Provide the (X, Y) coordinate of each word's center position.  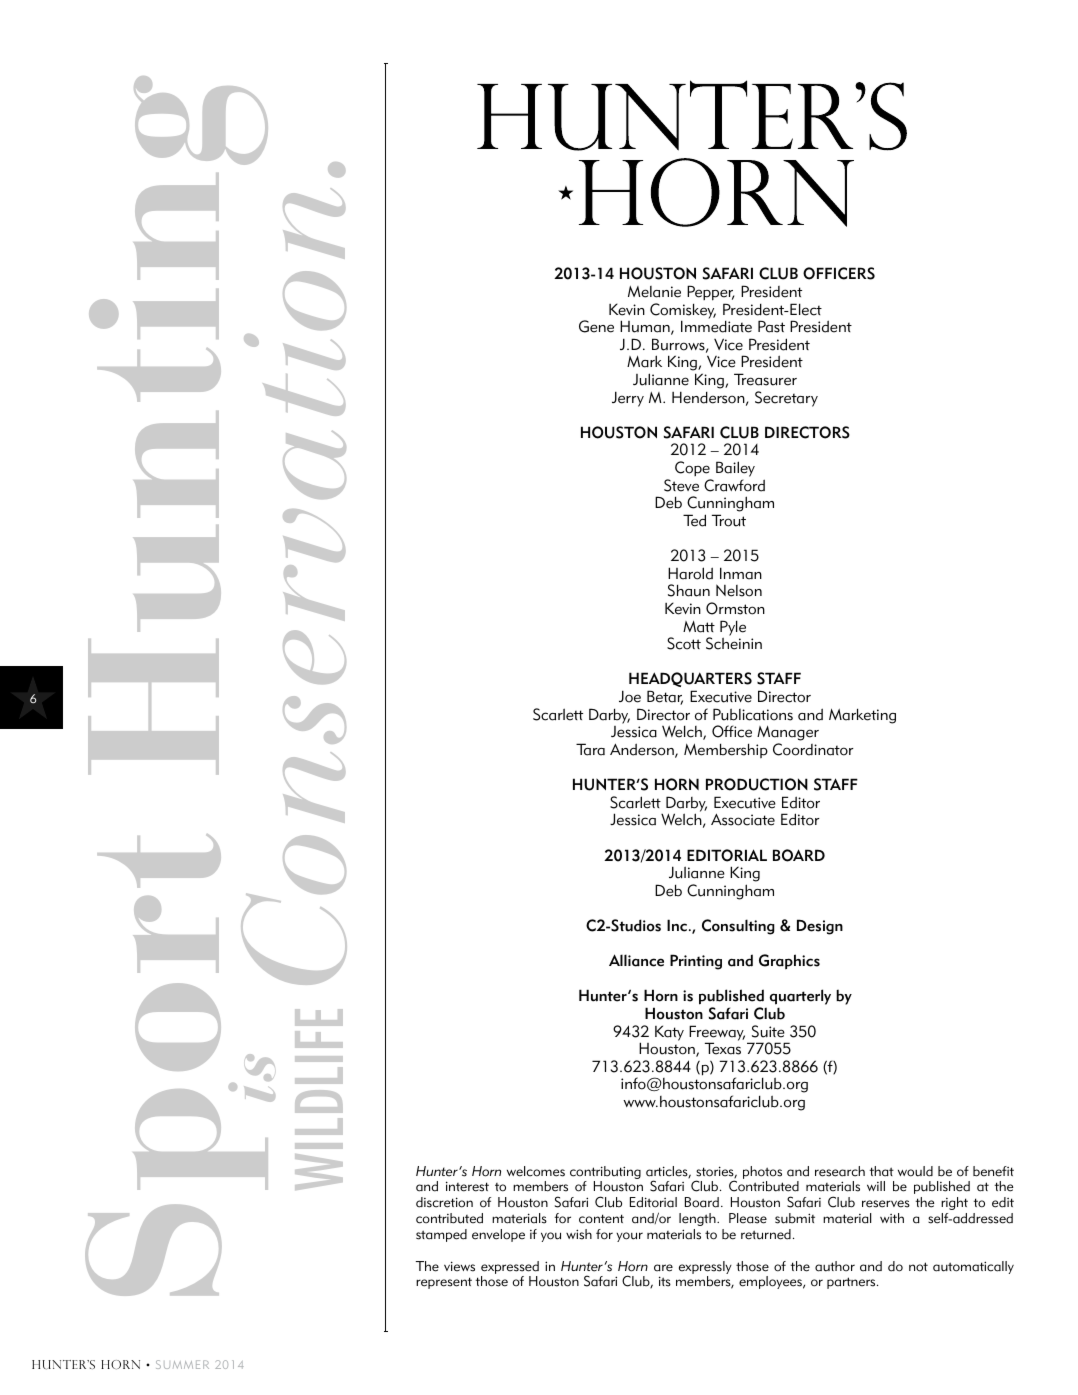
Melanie (654, 292)
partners (852, 1283)
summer (182, 1364)
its (665, 1281)
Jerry (628, 399)
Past (771, 326)
